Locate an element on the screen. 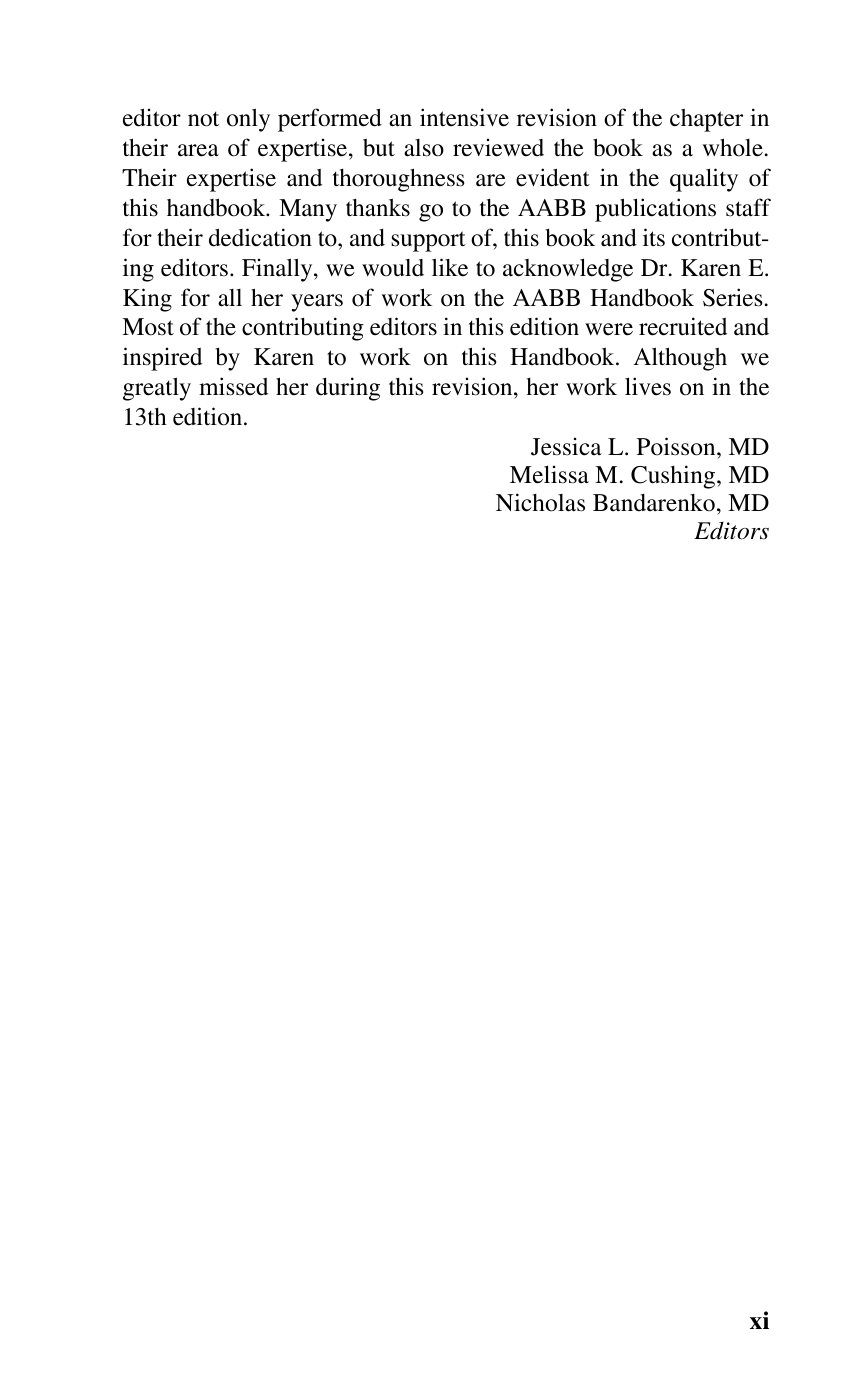 Image resolution: width=849 pixels, height=1400 pixels. during is located at coordinates (348, 389).
